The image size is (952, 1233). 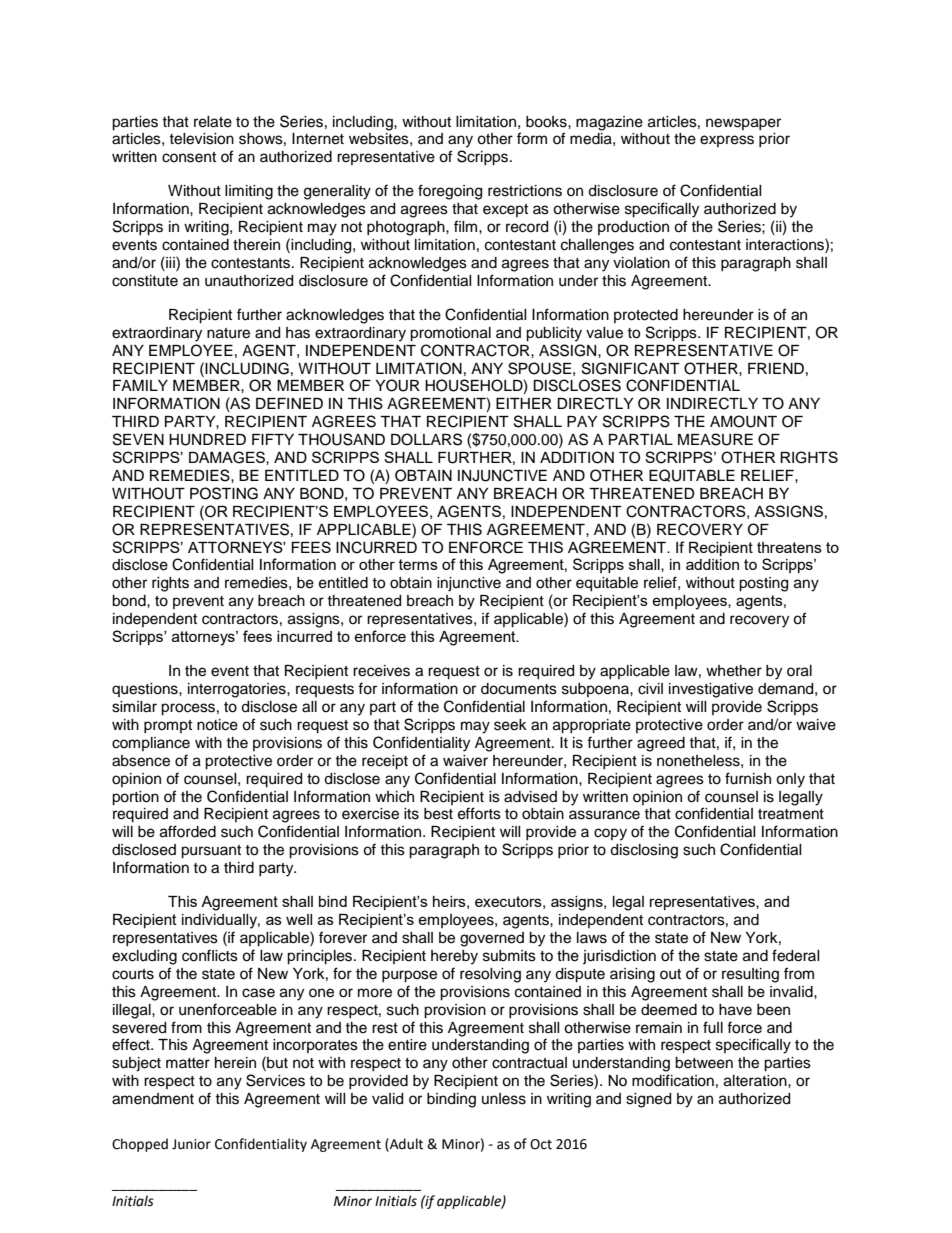 What do you see at coordinates (426, 439) in the screenshot?
I see `DOLLARS` at bounding box center [426, 439].
